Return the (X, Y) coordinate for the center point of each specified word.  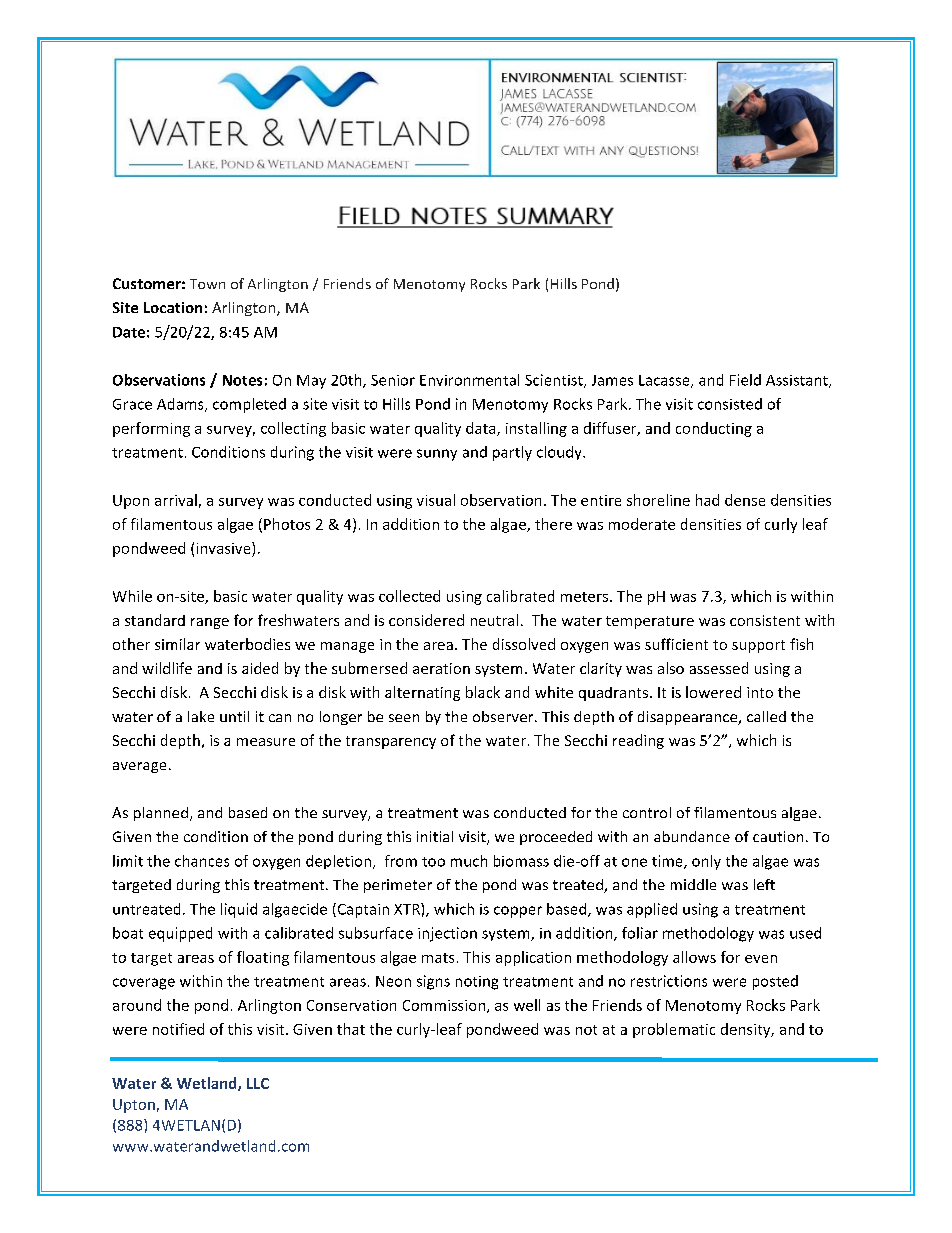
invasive (225, 548)
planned (161, 814)
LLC (258, 1083)
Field (745, 380)
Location (173, 307)
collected (409, 596)
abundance (692, 836)
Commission (445, 1006)
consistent (765, 620)
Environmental (469, 380)
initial (435, 836)
